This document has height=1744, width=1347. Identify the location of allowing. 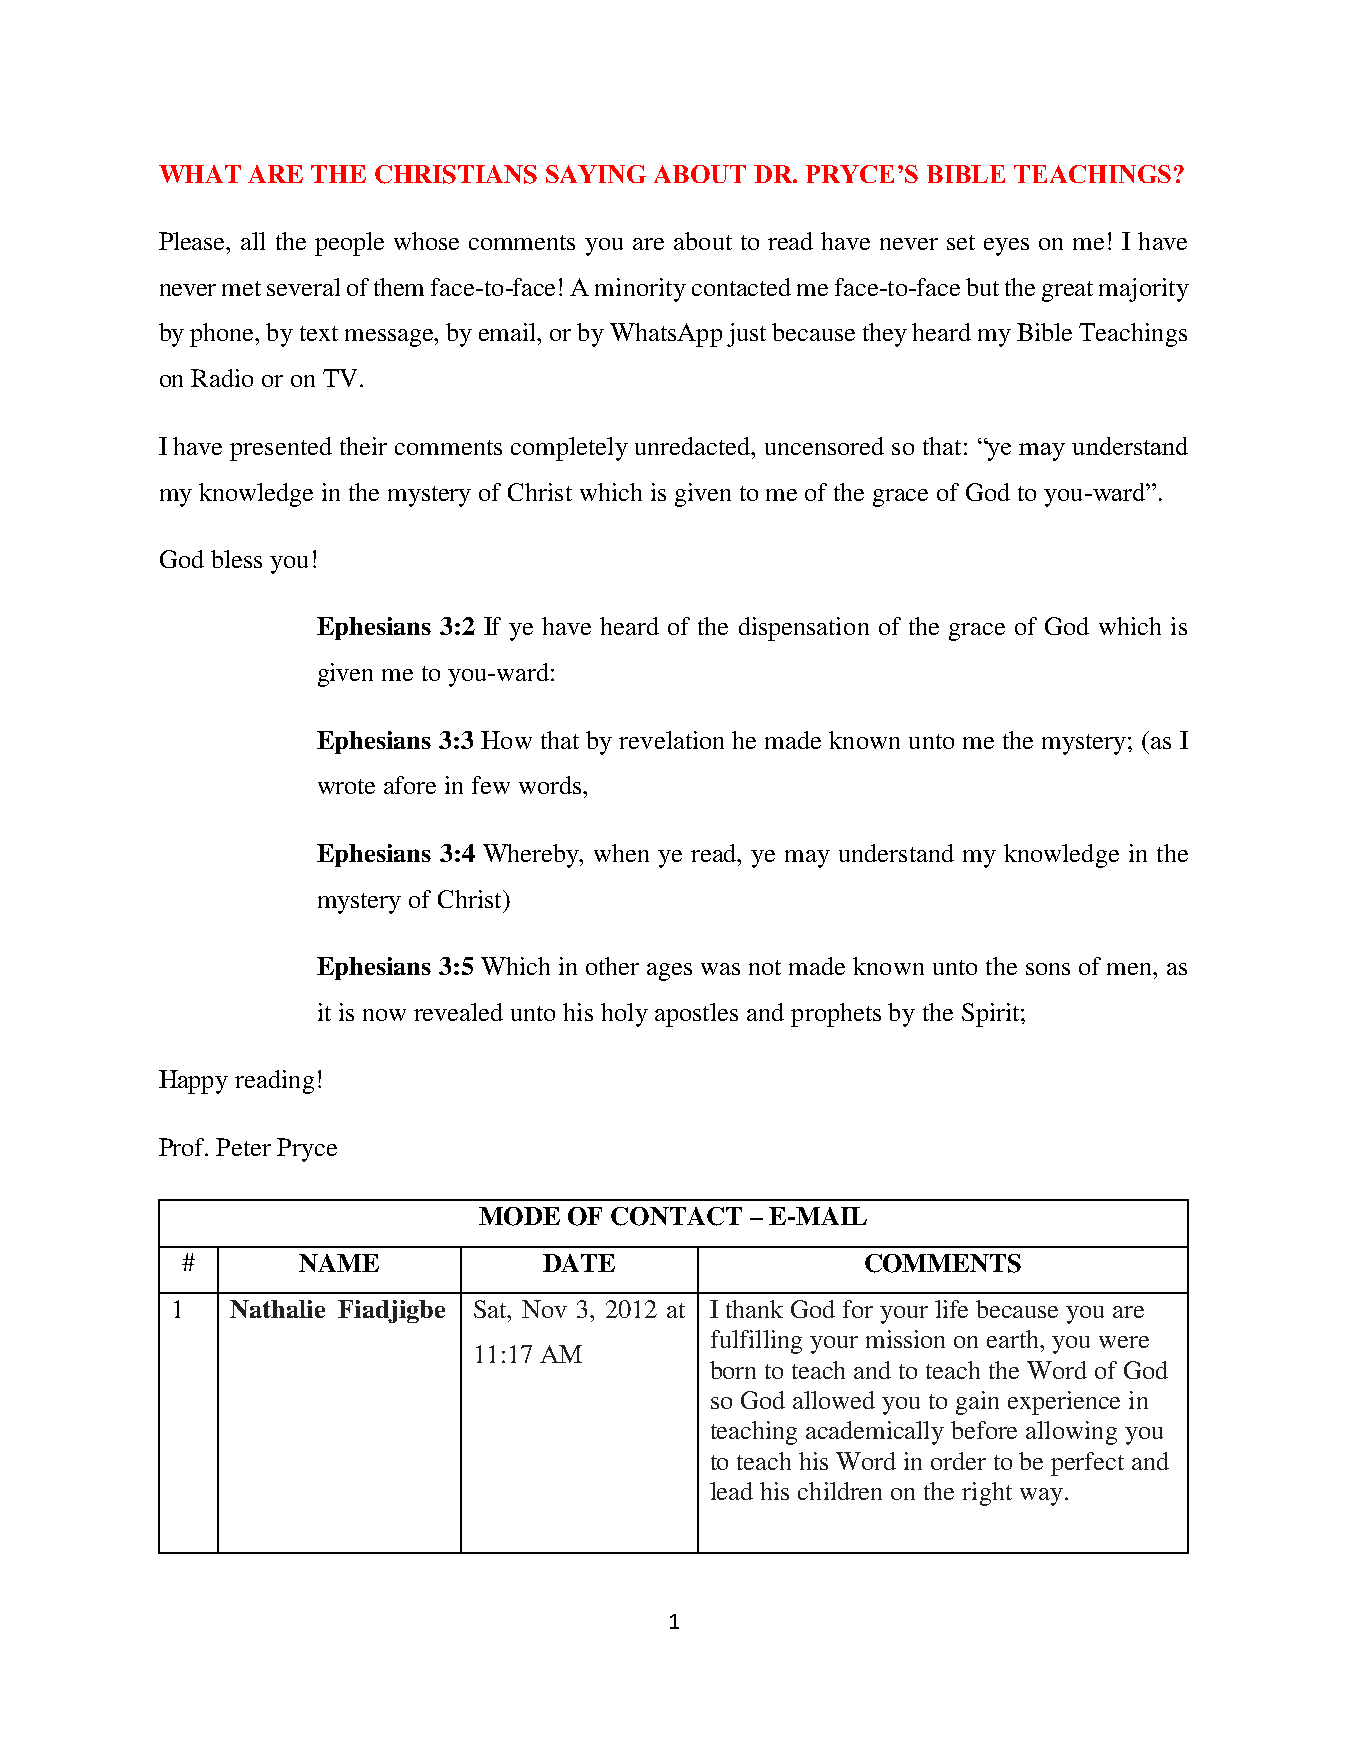
(1071, 1433).
